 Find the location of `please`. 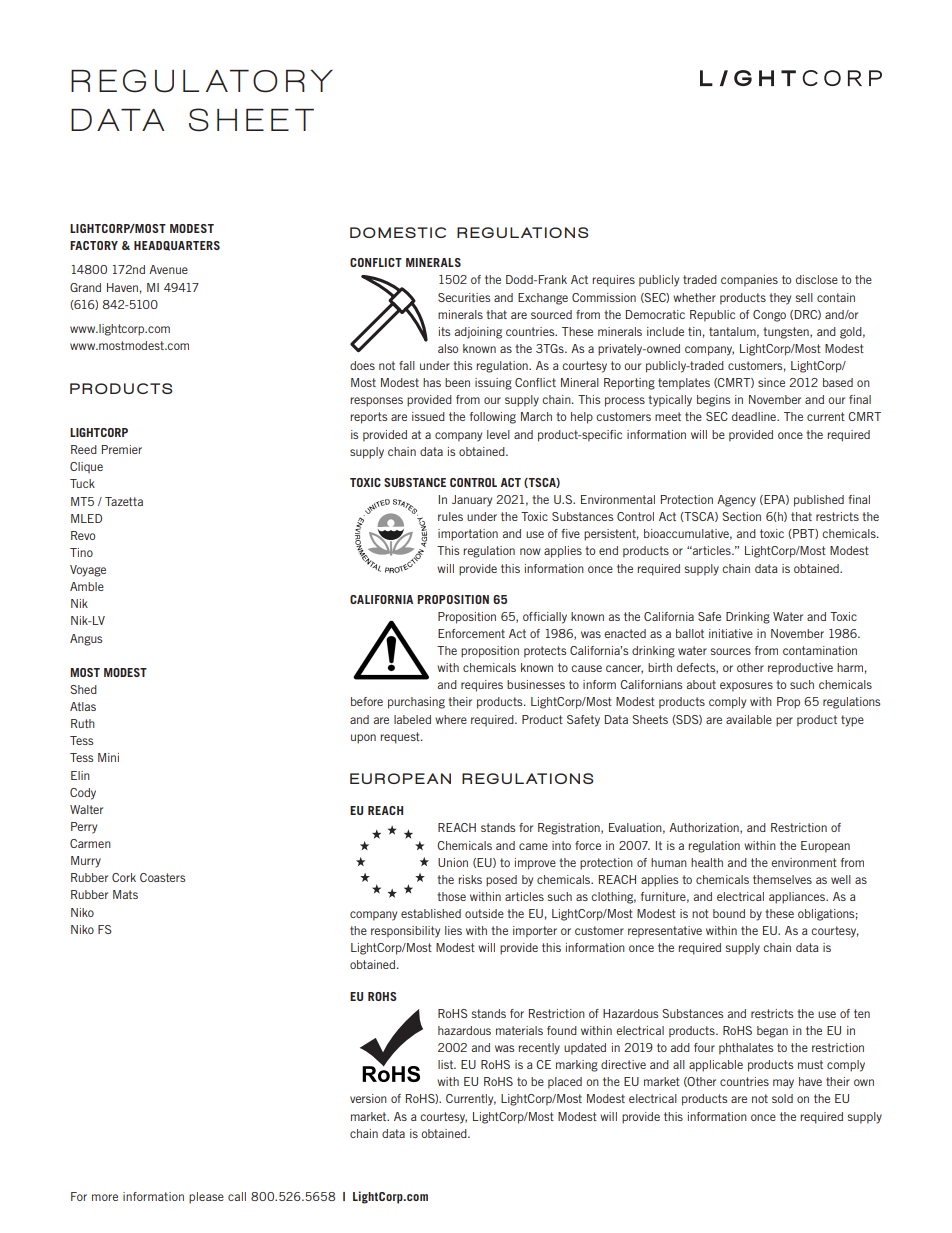

please is located at coordinates (206, 1198).
